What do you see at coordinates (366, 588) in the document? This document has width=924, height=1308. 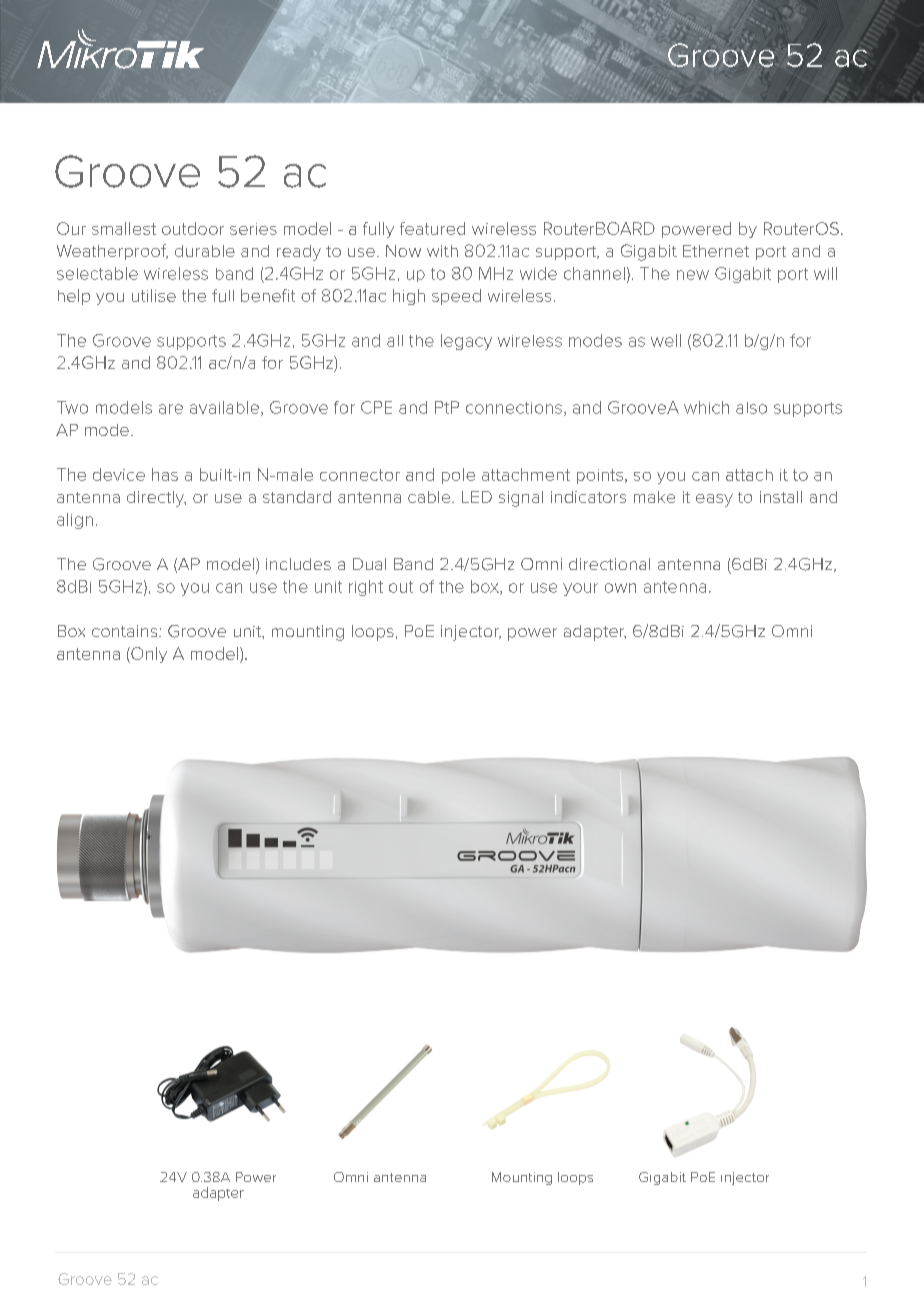 I see `right` at bounding box center [366, 588].
